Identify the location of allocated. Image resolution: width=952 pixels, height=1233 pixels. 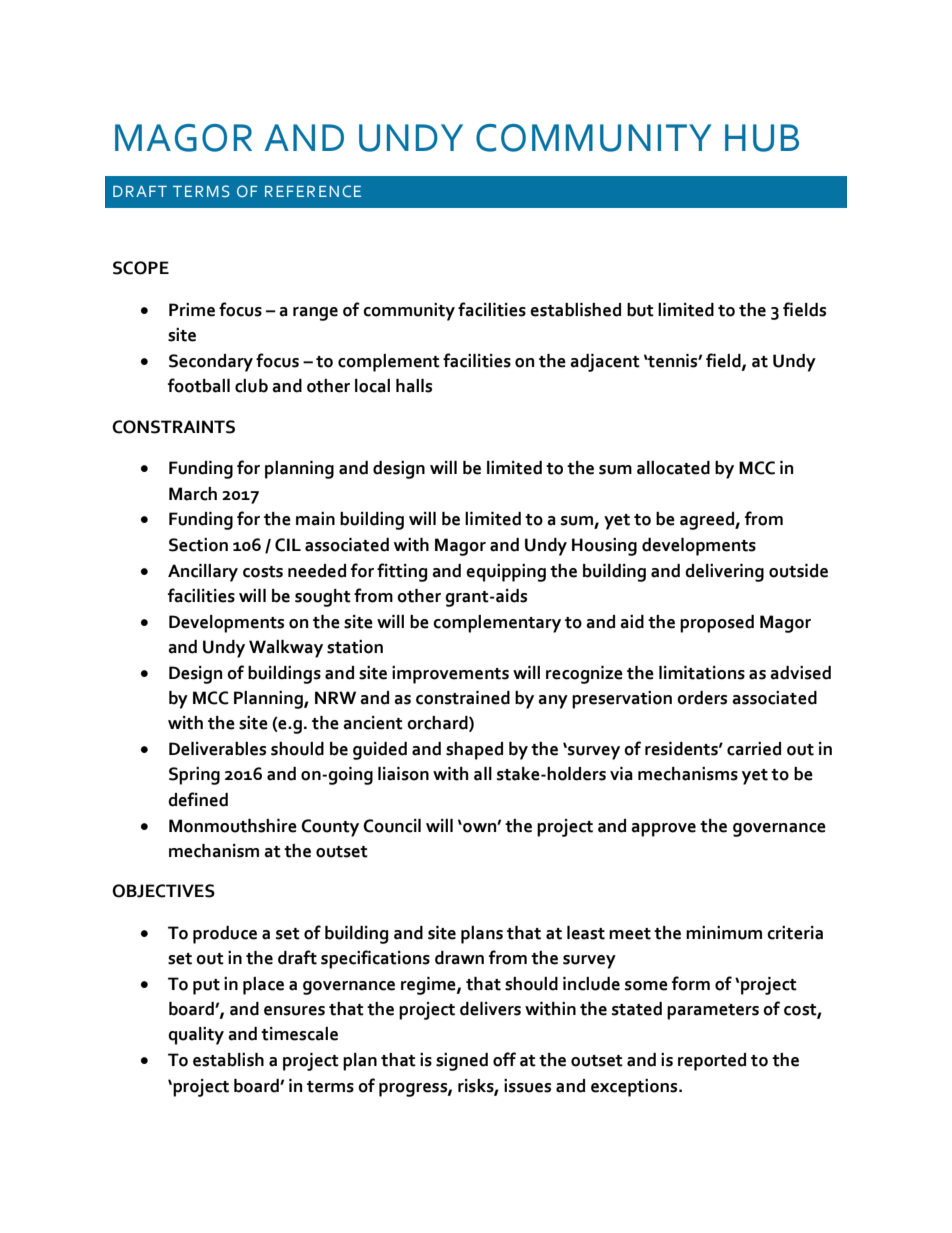
(673, 468).
